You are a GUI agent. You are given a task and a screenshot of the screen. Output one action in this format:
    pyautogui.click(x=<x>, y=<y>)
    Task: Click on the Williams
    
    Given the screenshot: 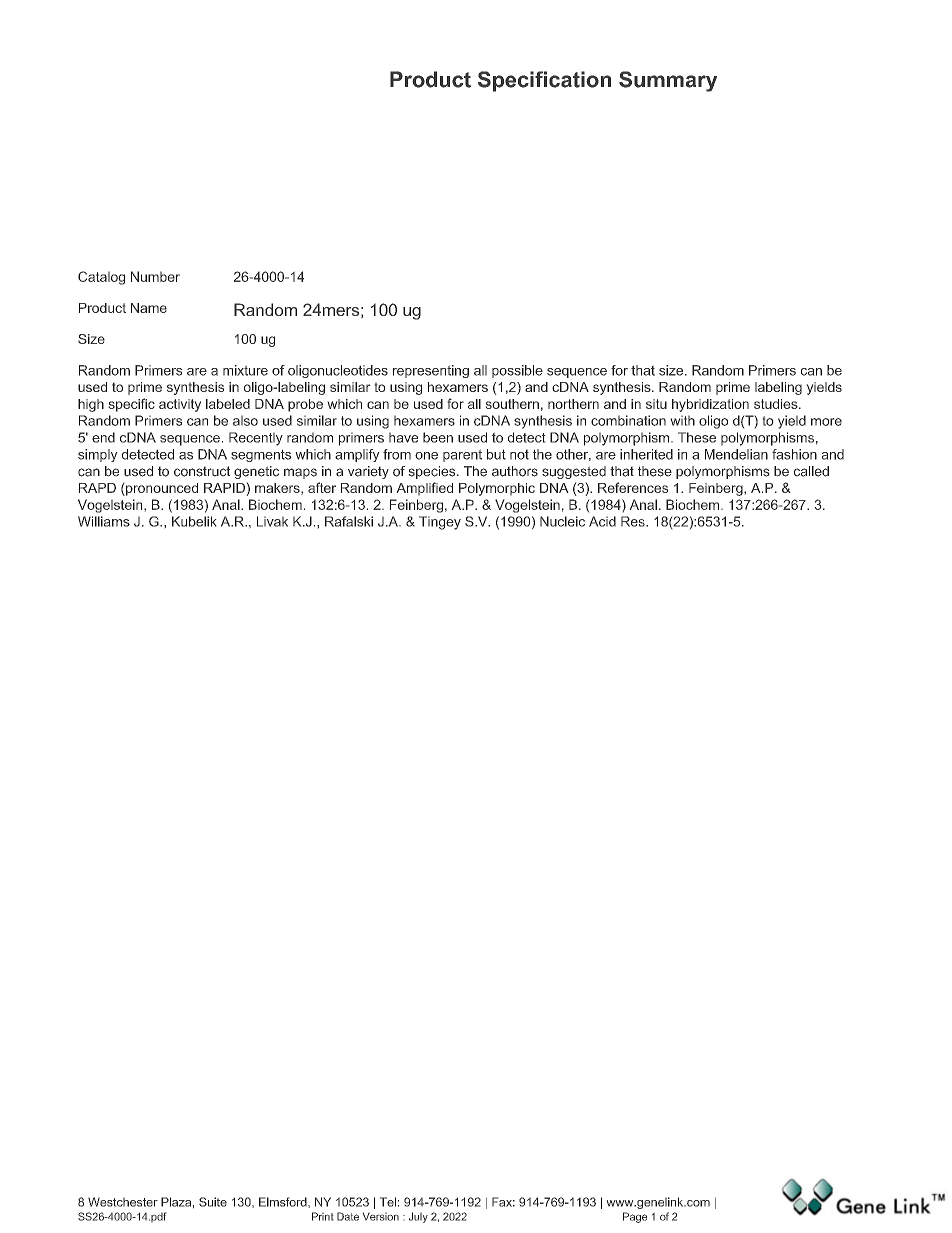 What is the action you would take?
    pyautogui.click(x=104, y=521)
